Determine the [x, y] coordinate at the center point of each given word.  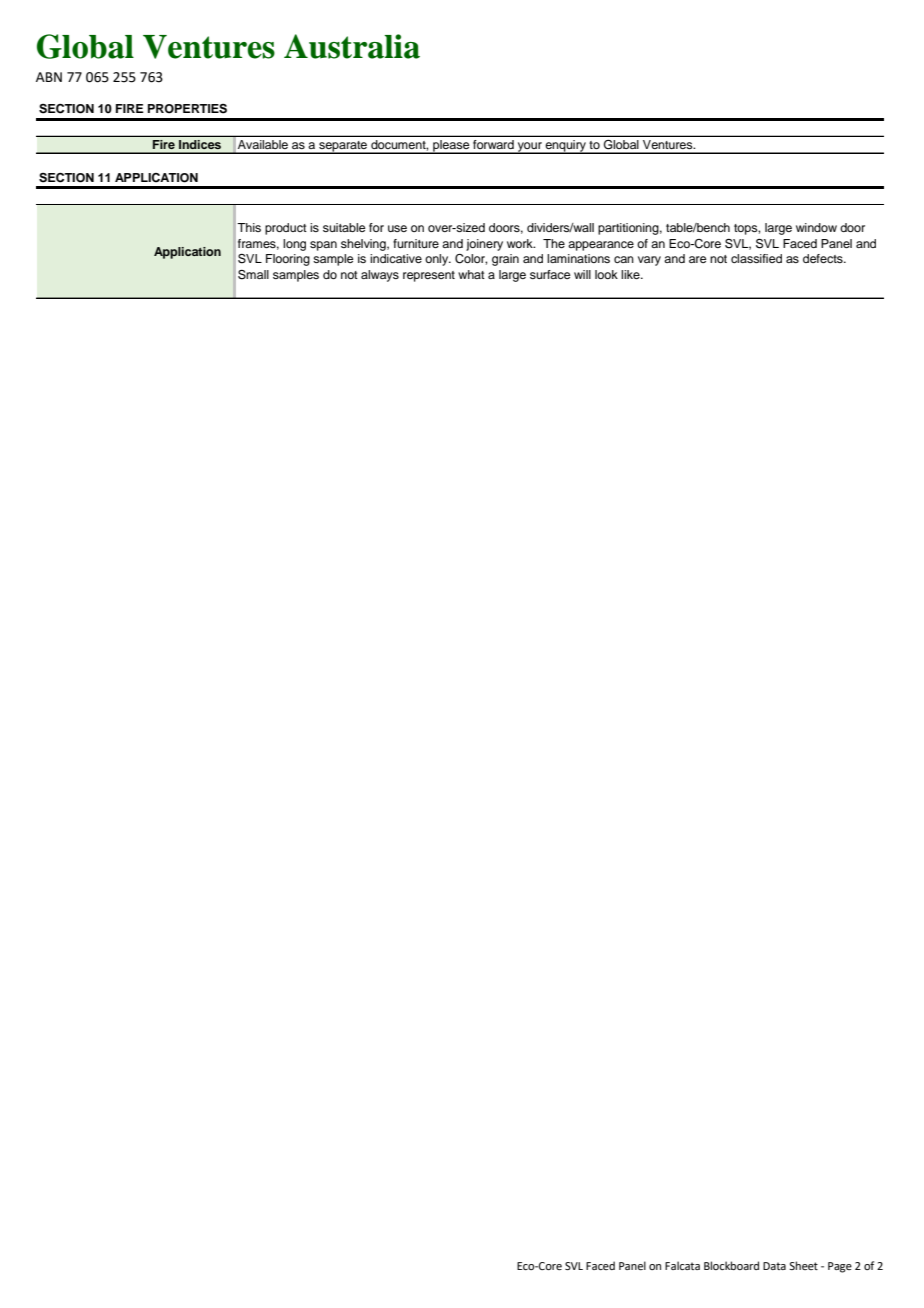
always [380, 276]
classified [756, 258]
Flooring [288, 260]
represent [429, 276]
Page [840, 1267]
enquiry [565, 147]
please [451, 147]
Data [774, 1266]
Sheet [803, 1265]
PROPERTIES [187, 109]
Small [253, 275]
